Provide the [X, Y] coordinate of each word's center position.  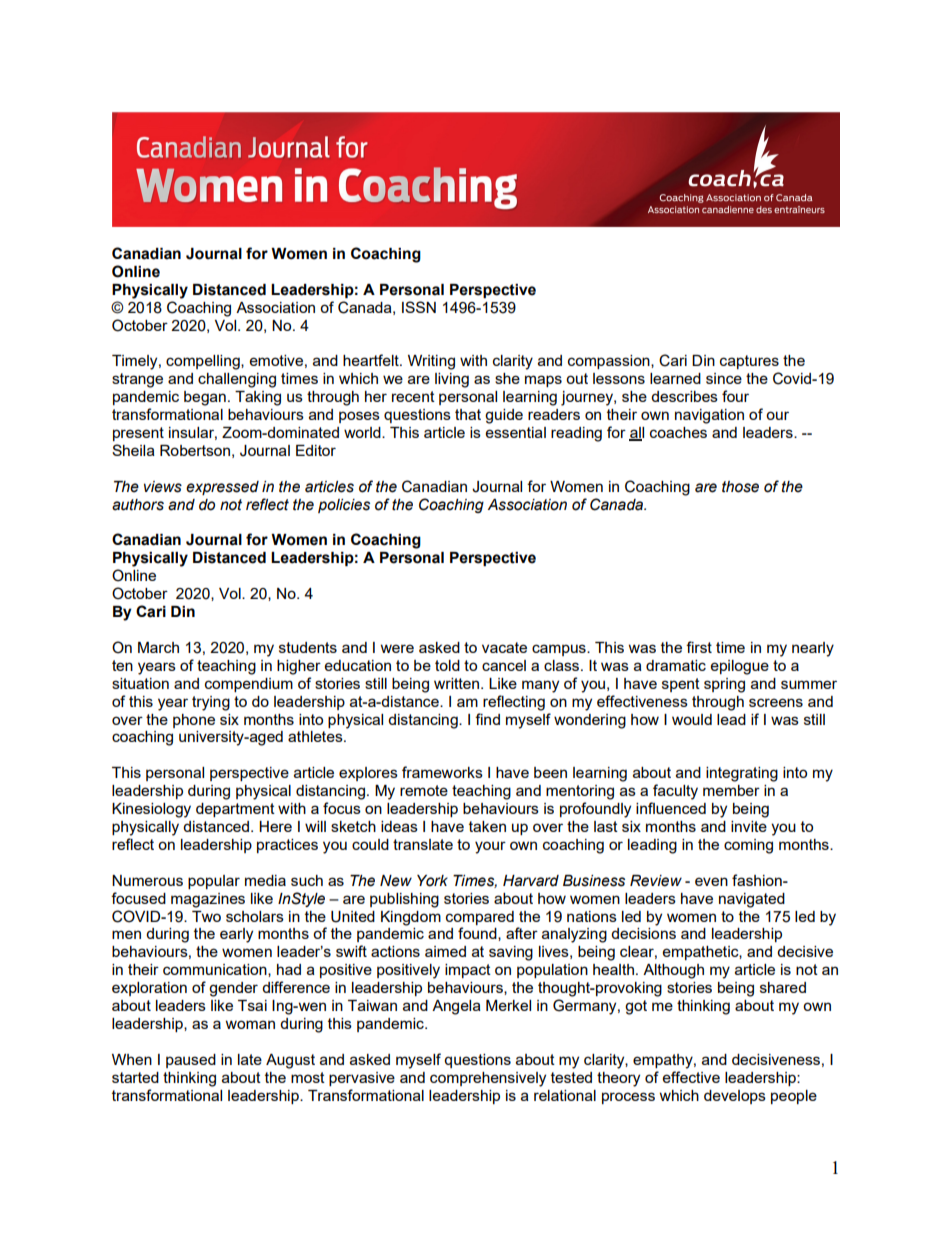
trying [211, 703]
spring [724, 685]
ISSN [419, 307]
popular [214, 882]
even [711, 881]
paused [191, 1061]
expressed [222, 488]
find [487, 719]
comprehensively [488, 1079]
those [740, 487]
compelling [204, 362]
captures [749, 362]
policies [344, 506]
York [432, 881]
